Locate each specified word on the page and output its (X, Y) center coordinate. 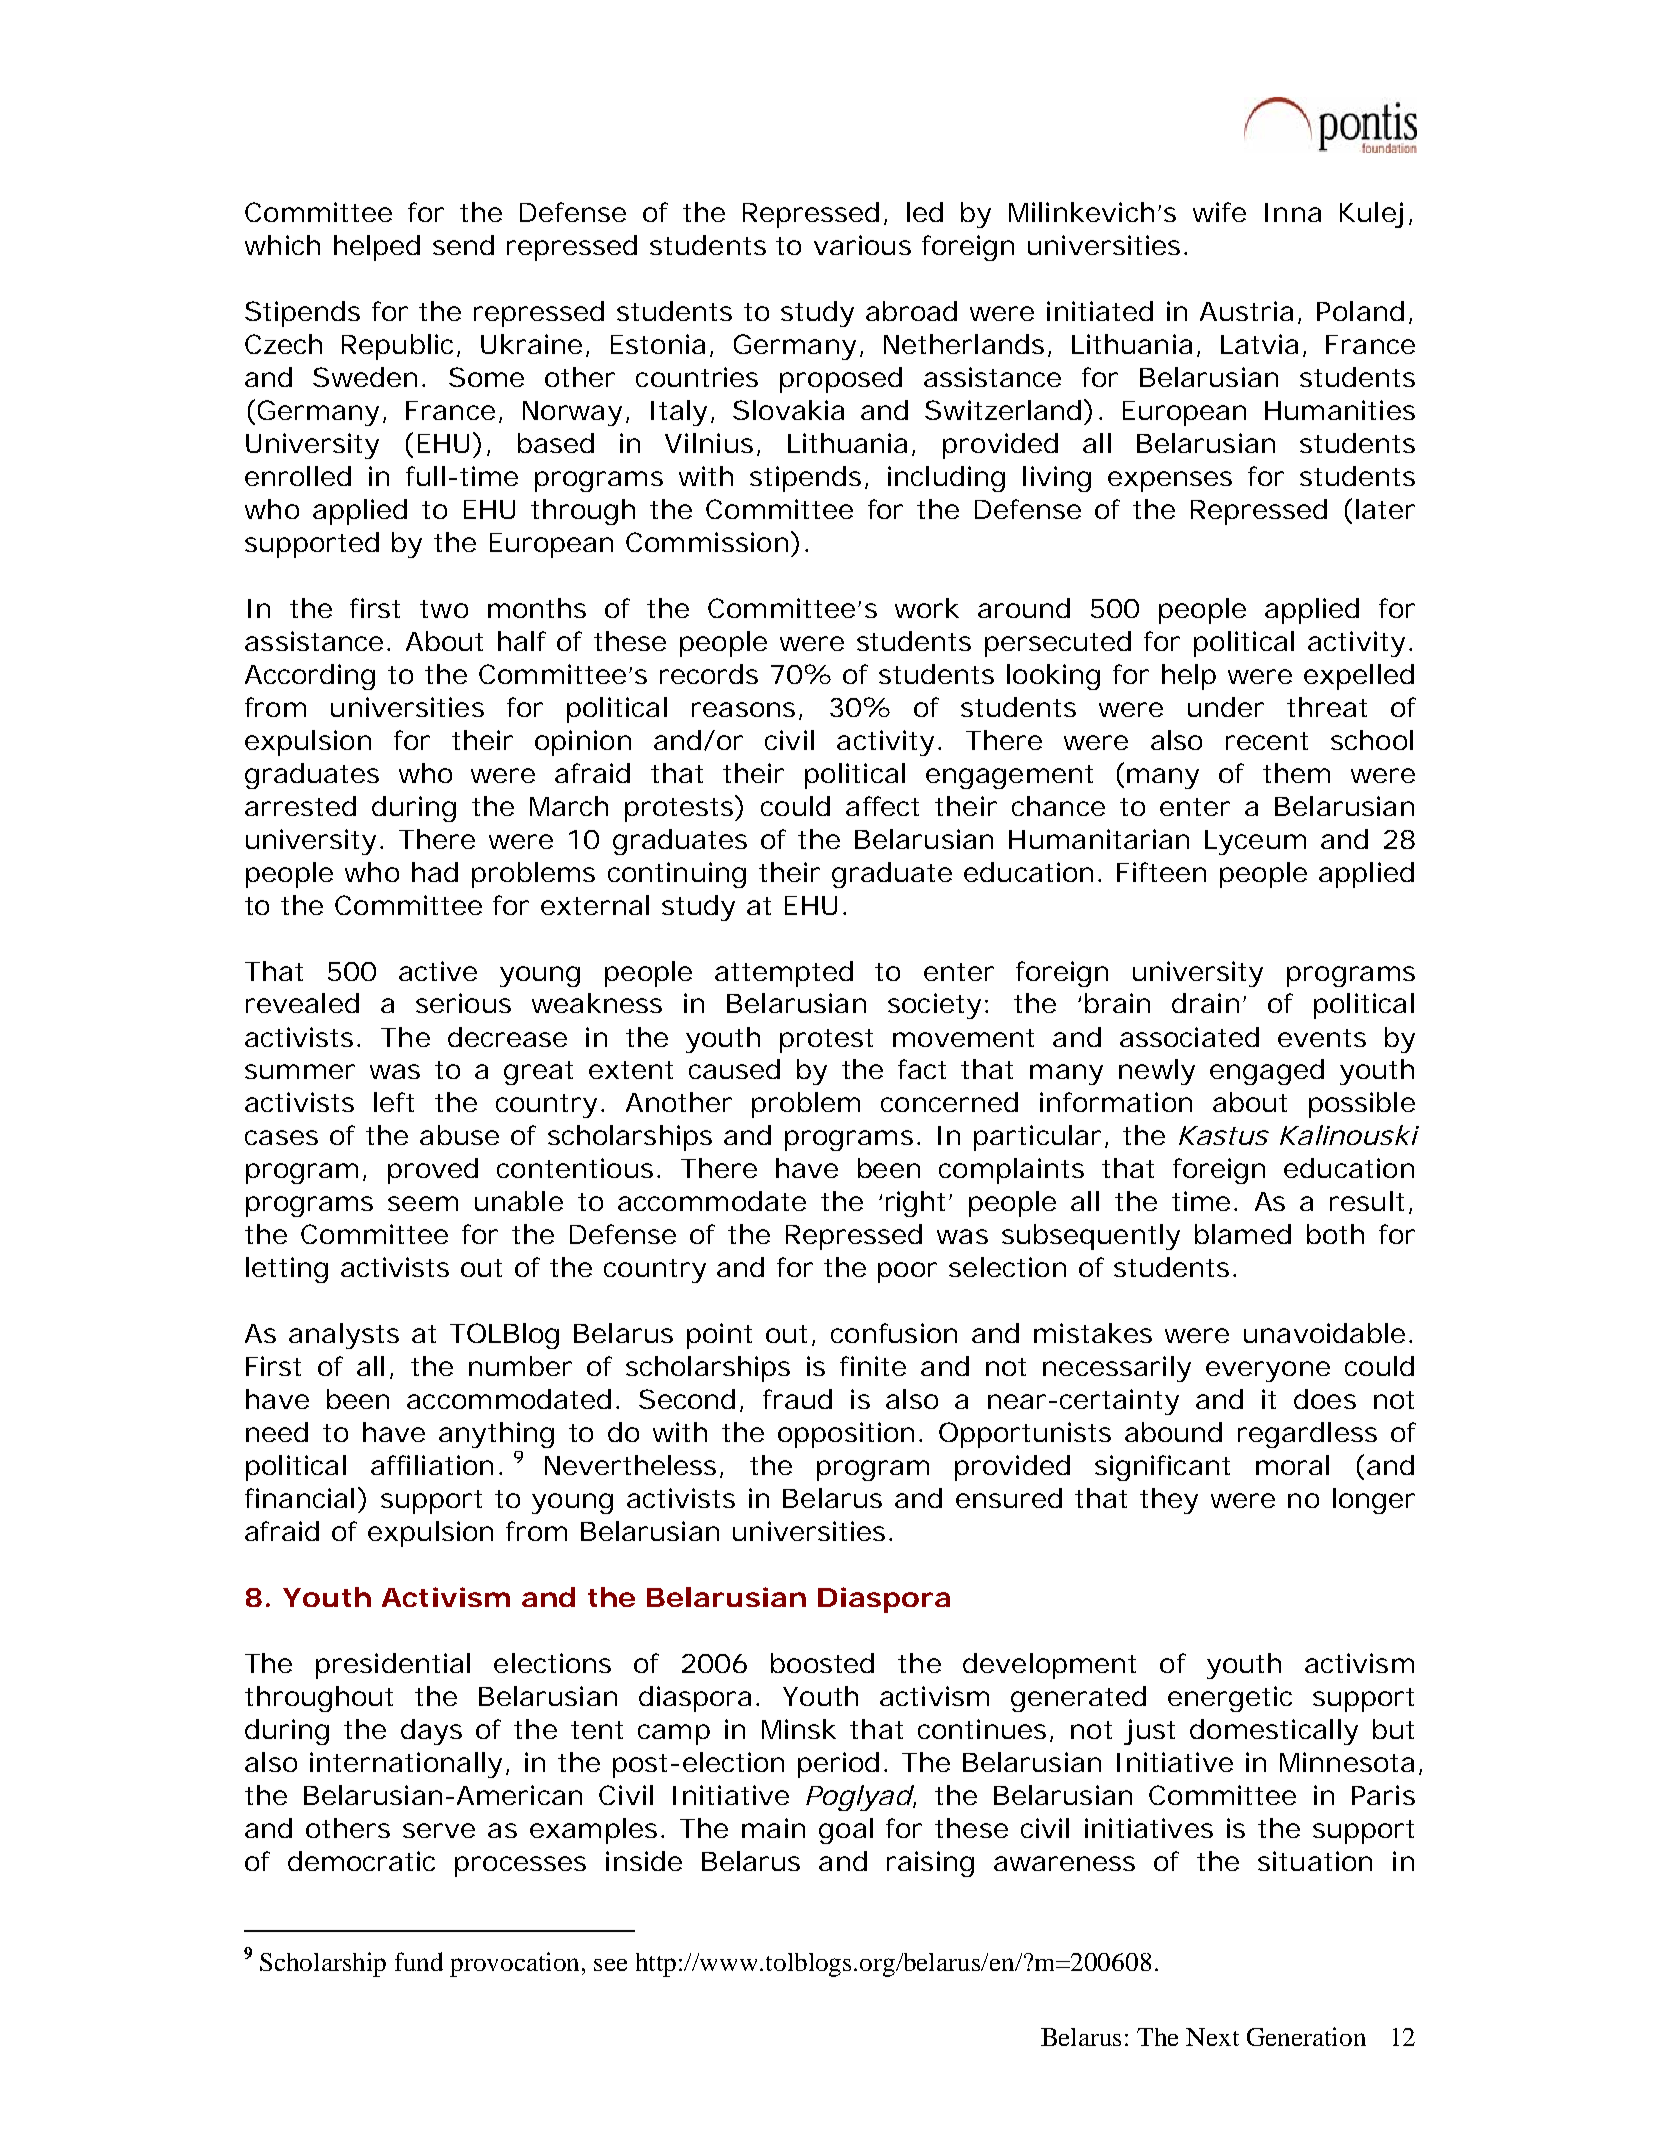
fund (419, 1961)
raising (930, 1864)
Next (1212, 2037)
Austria (1249, 312)
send (463, 245)
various (862, 245)
